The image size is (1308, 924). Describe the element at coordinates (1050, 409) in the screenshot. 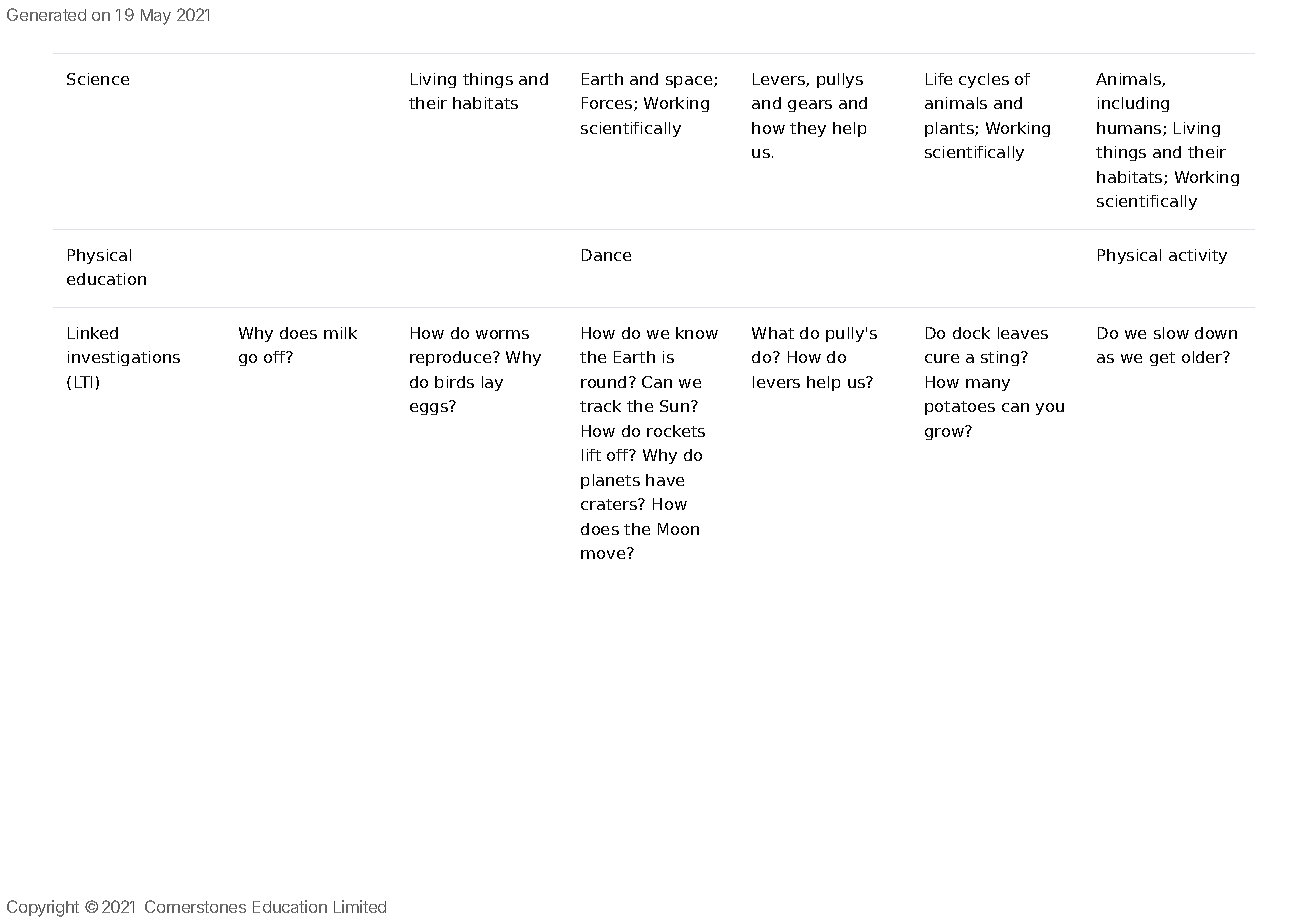

I see `you` at that location.
